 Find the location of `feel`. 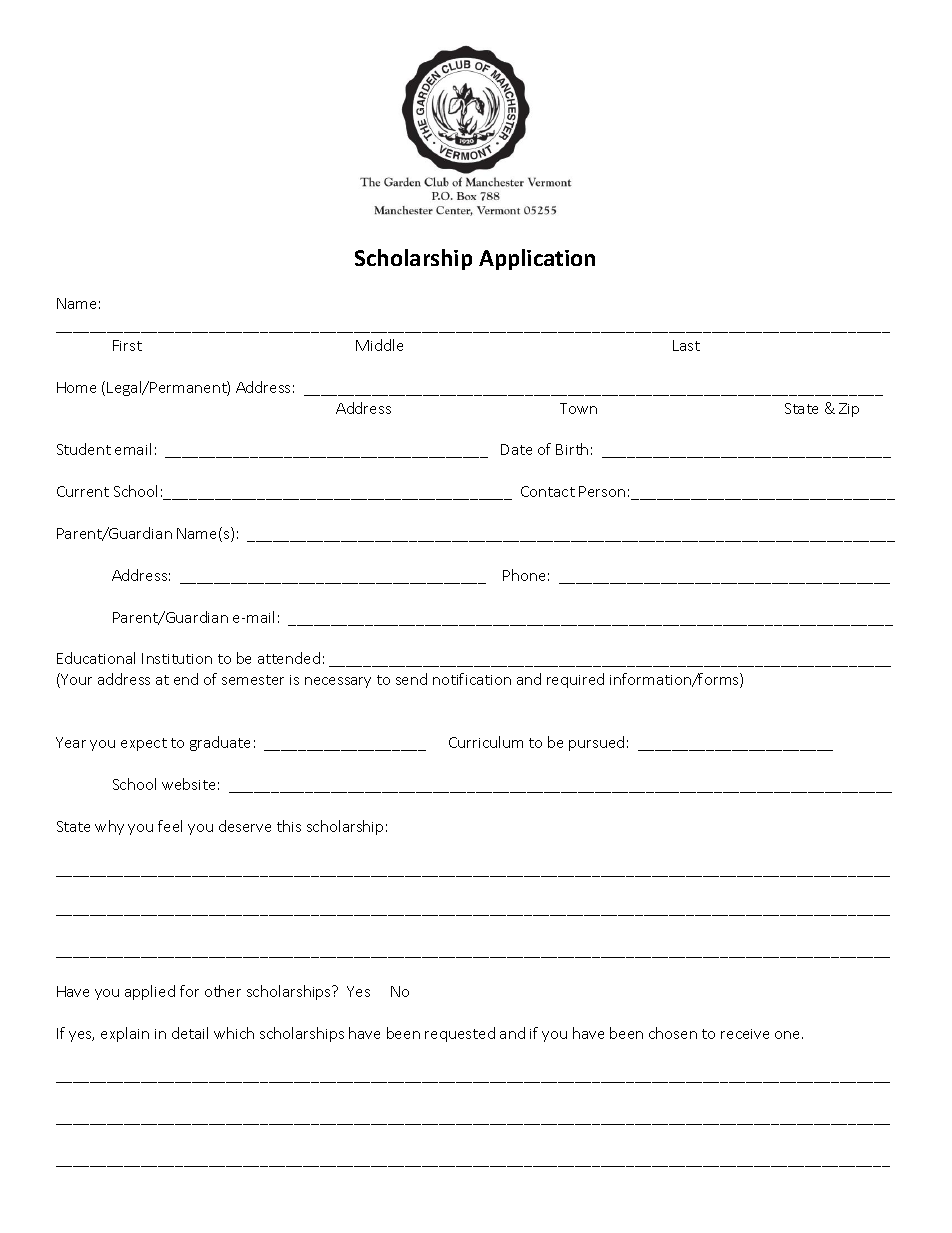

feel is located at coordinates (170, 826).
